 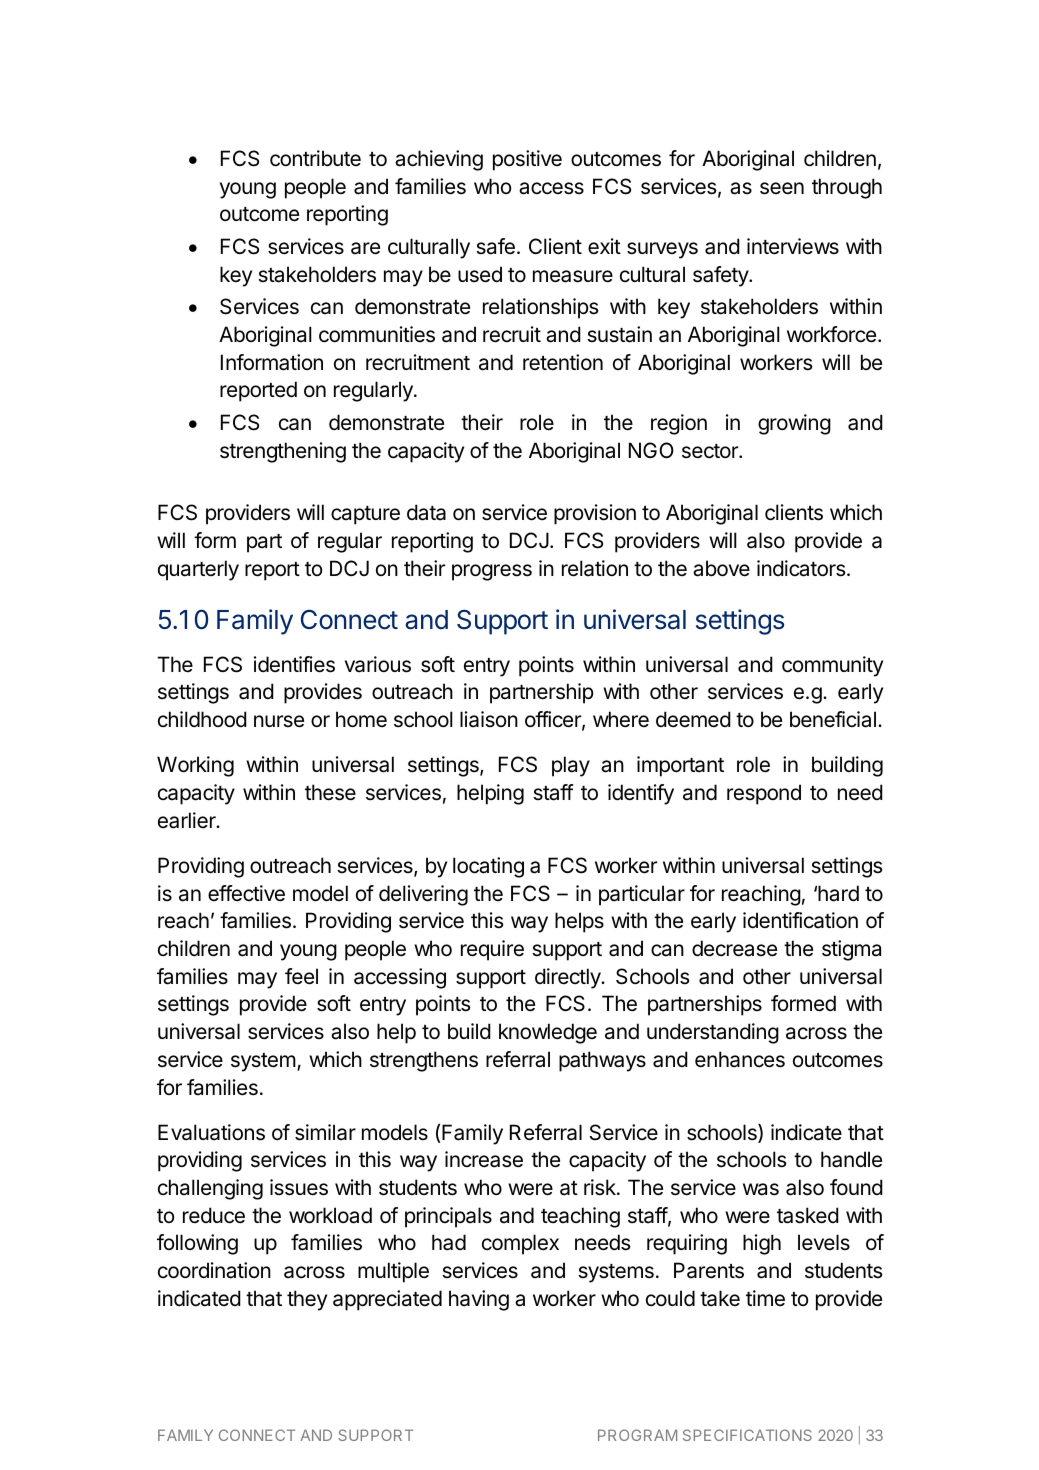 What do you see at coordinates (315, 158) in the image?
I see `contribute` at bounding box center [315, 158].
